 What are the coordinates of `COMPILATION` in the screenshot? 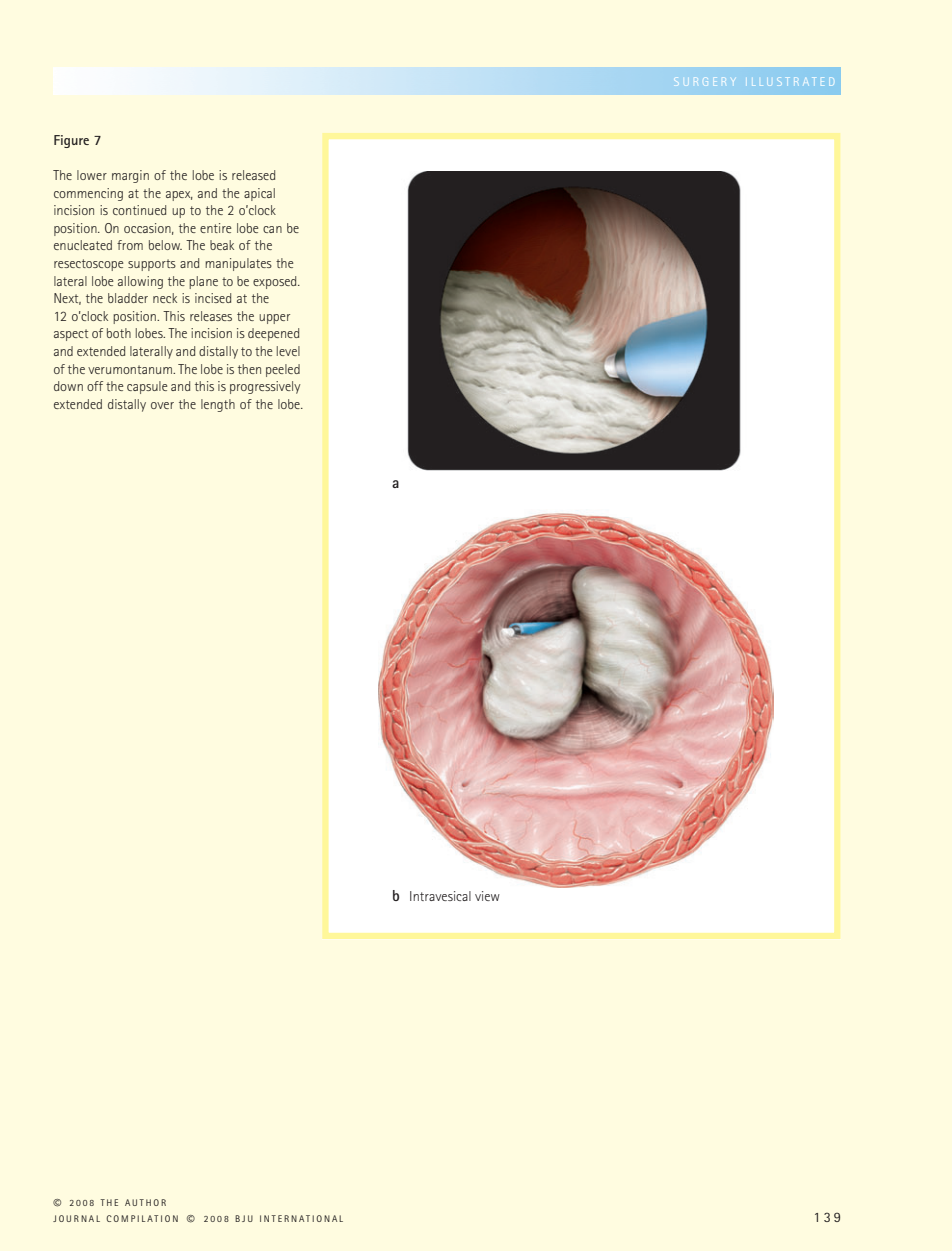 It's located at (142, 1218).
